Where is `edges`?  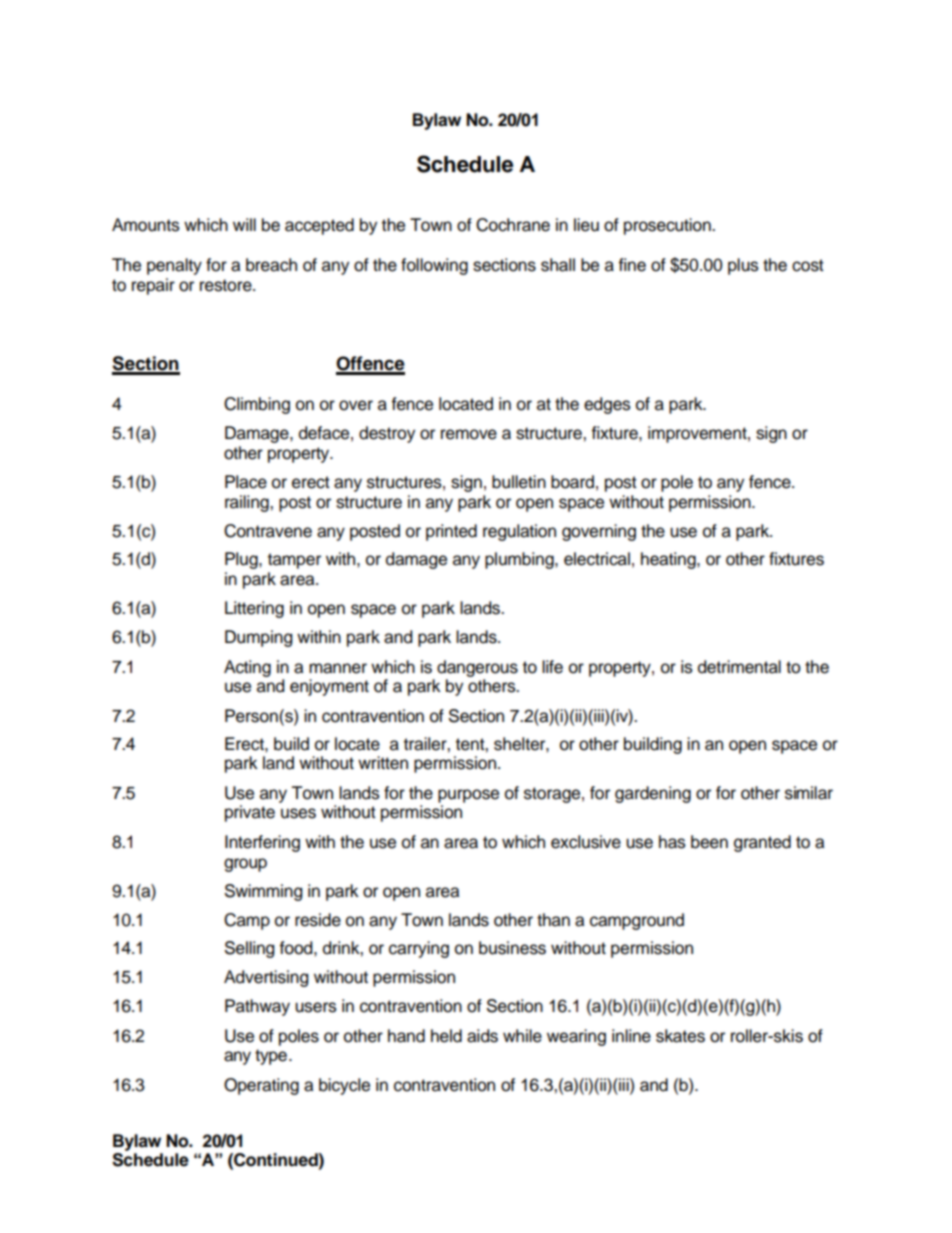 edges is located at coordinates (607, 405).
